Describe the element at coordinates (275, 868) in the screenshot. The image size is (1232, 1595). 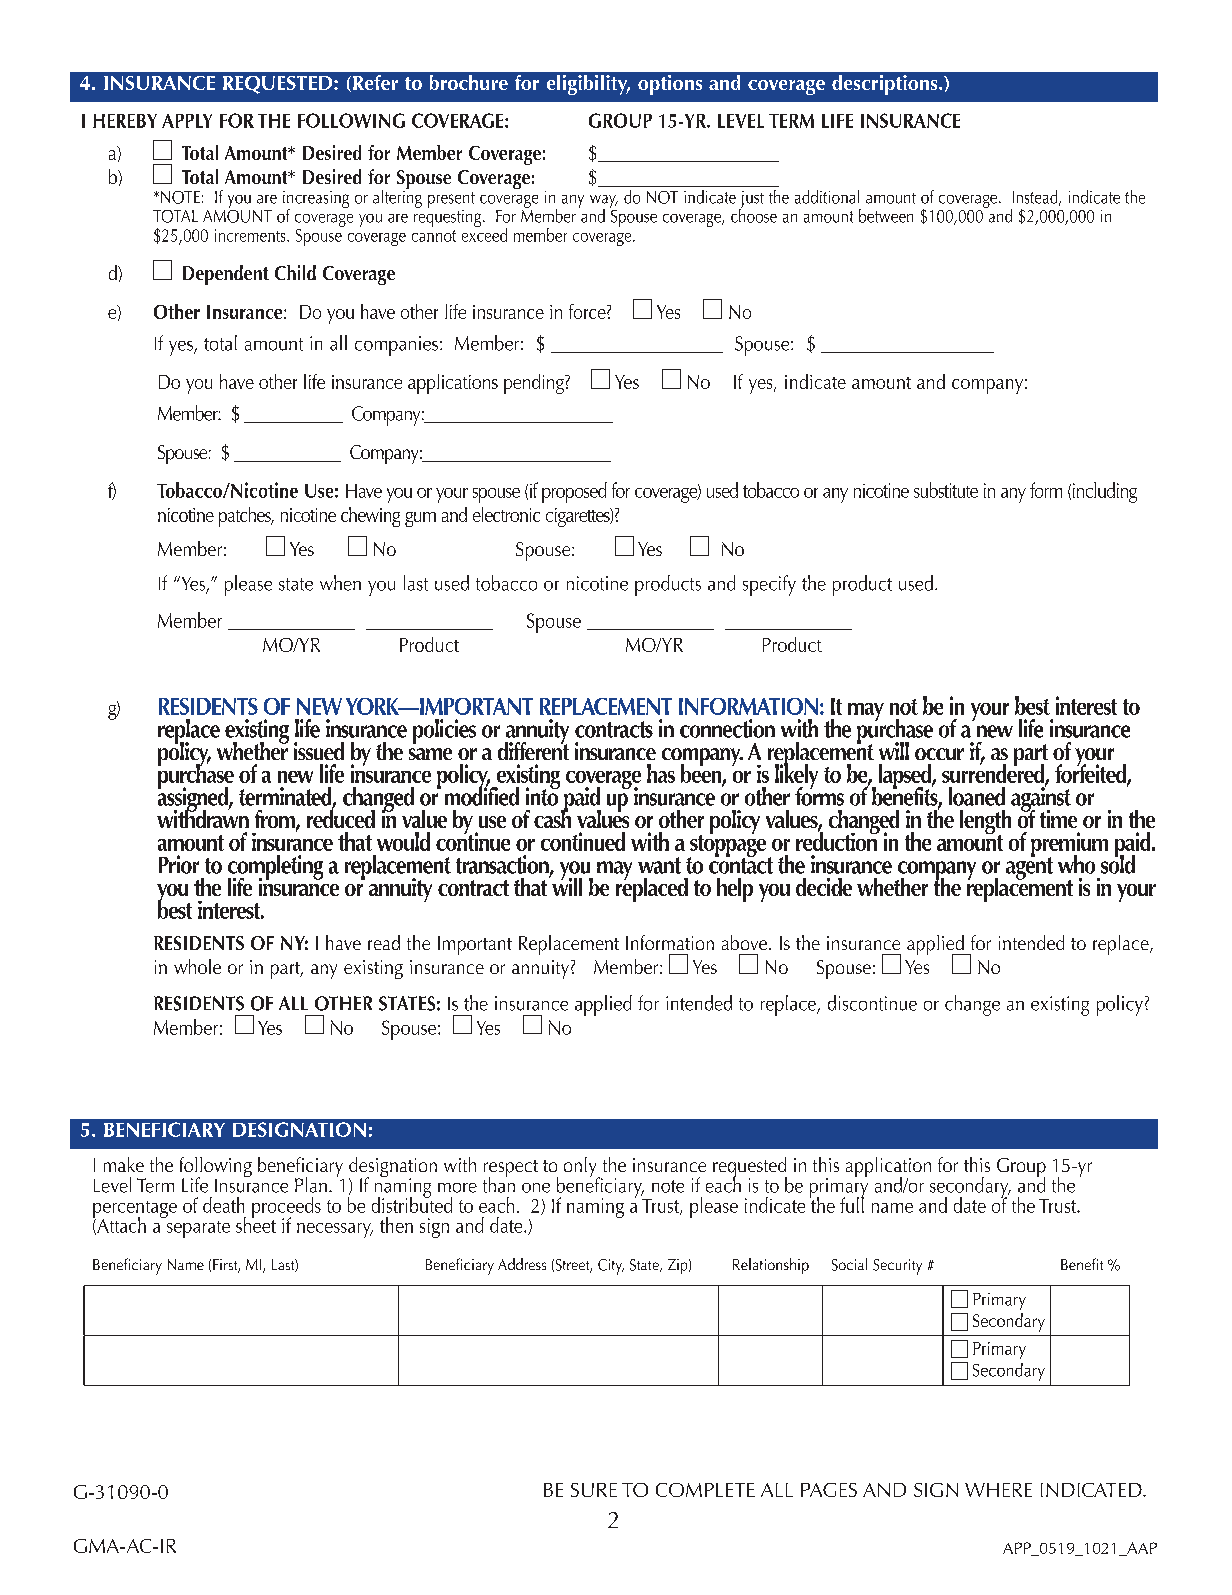
I see `completing` at that location.
